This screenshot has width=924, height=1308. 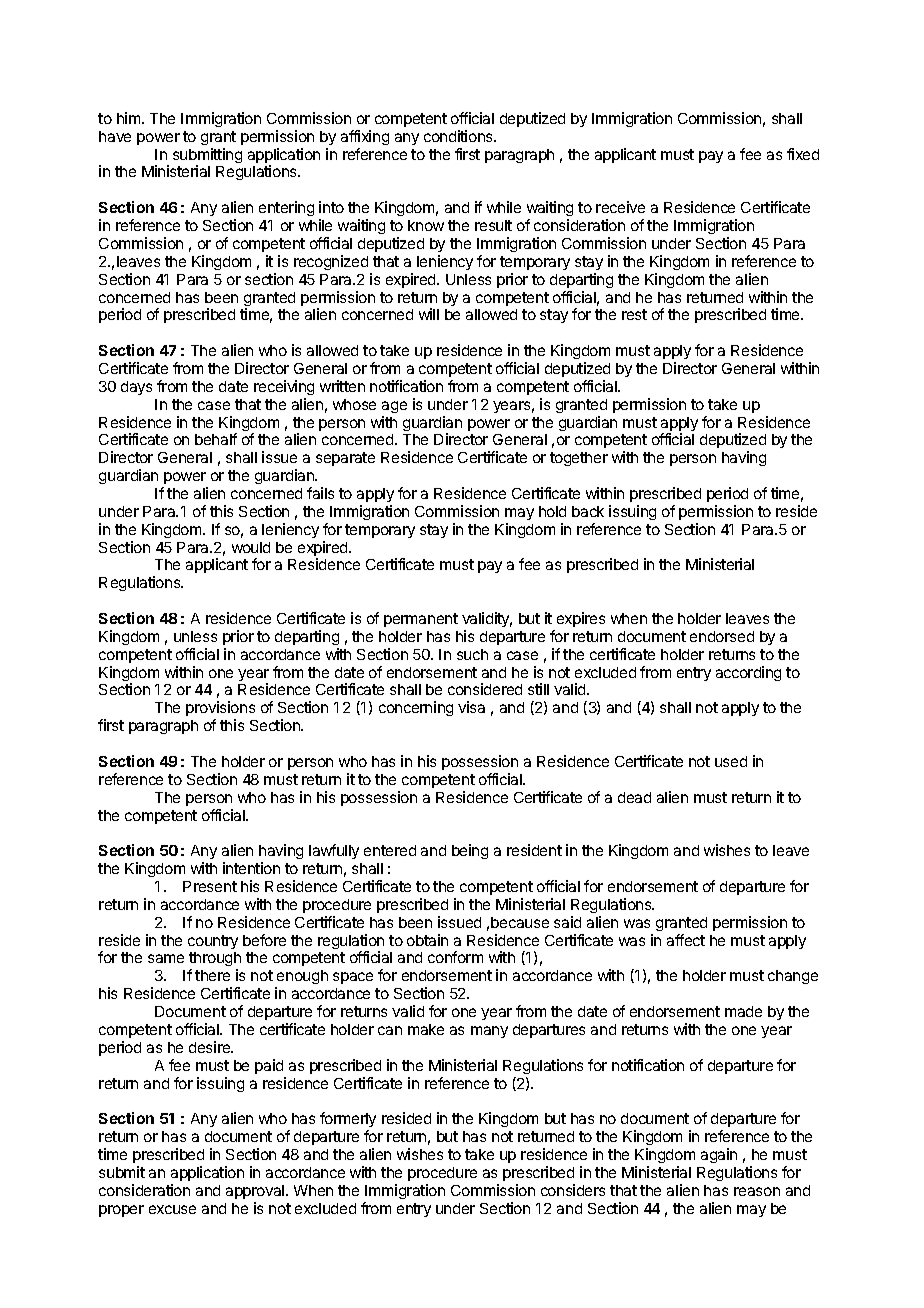 What do you see at coordinates (803, 154) in the screenshot?
I see `fixed` at bounding box center [803, 154].
